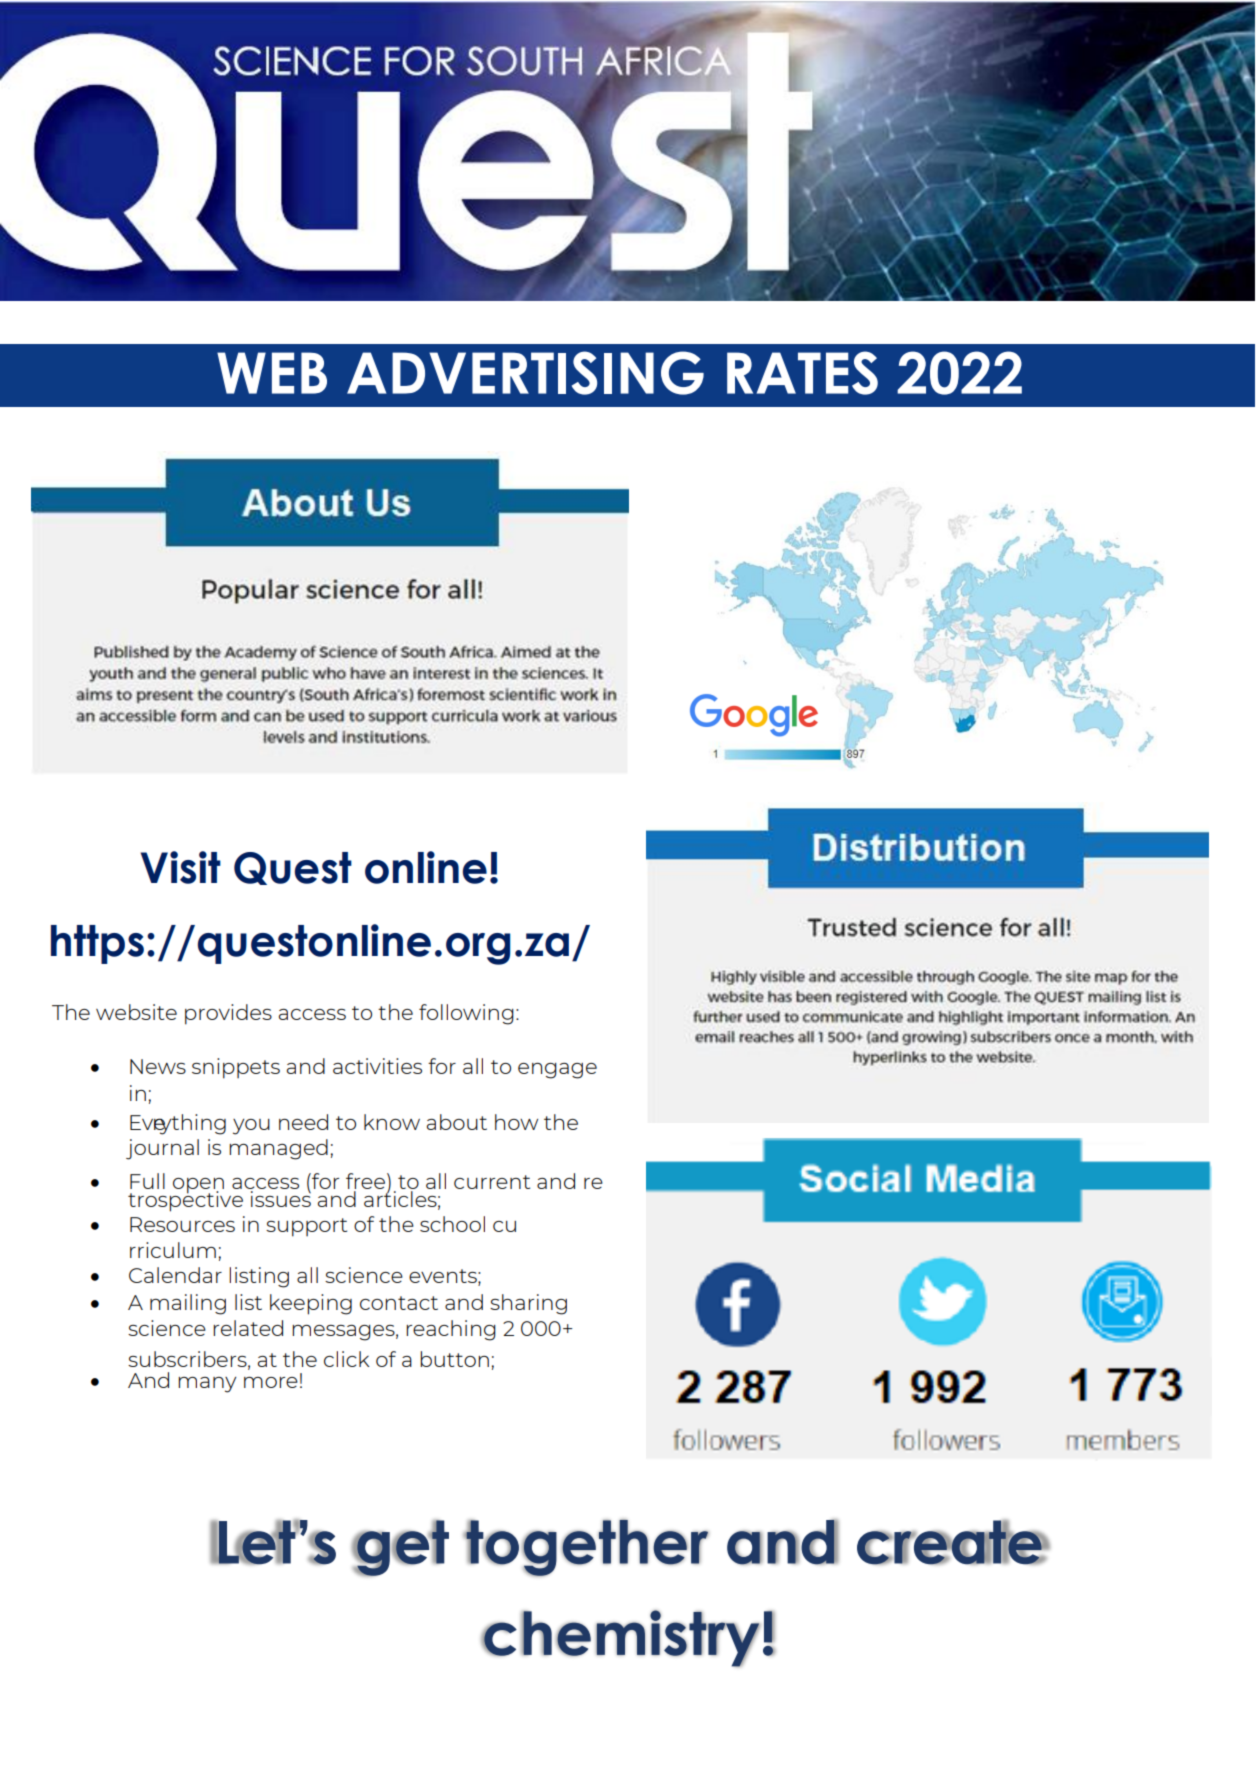 The image size is (1257, 1777). Describe the element at coordinates (528, 1304) in the screenshot. I see `sharing` at that location.
